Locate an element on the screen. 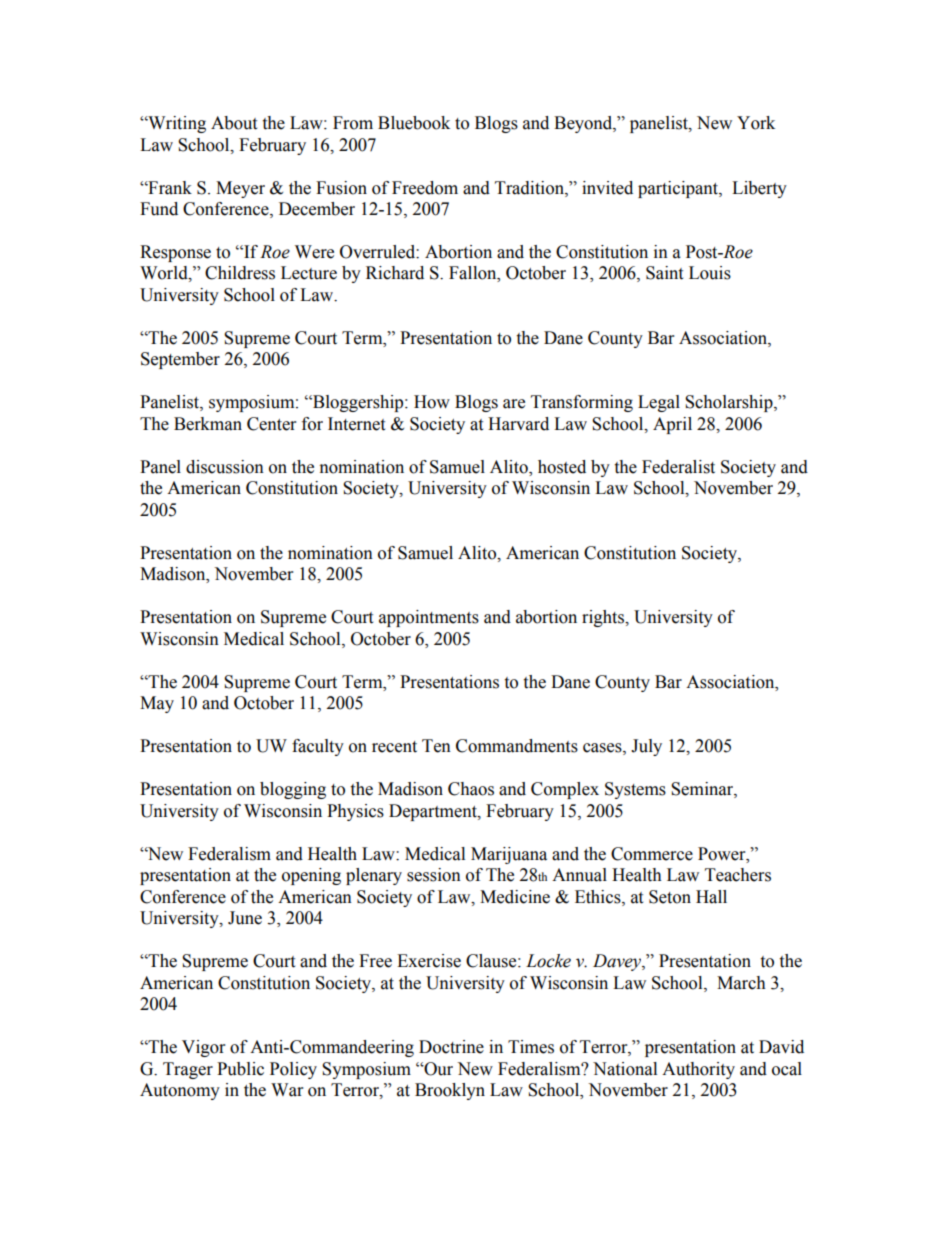 The height and width of the screenshot is (1233, 952). Marijuana is located at coordinates (509, 855).
